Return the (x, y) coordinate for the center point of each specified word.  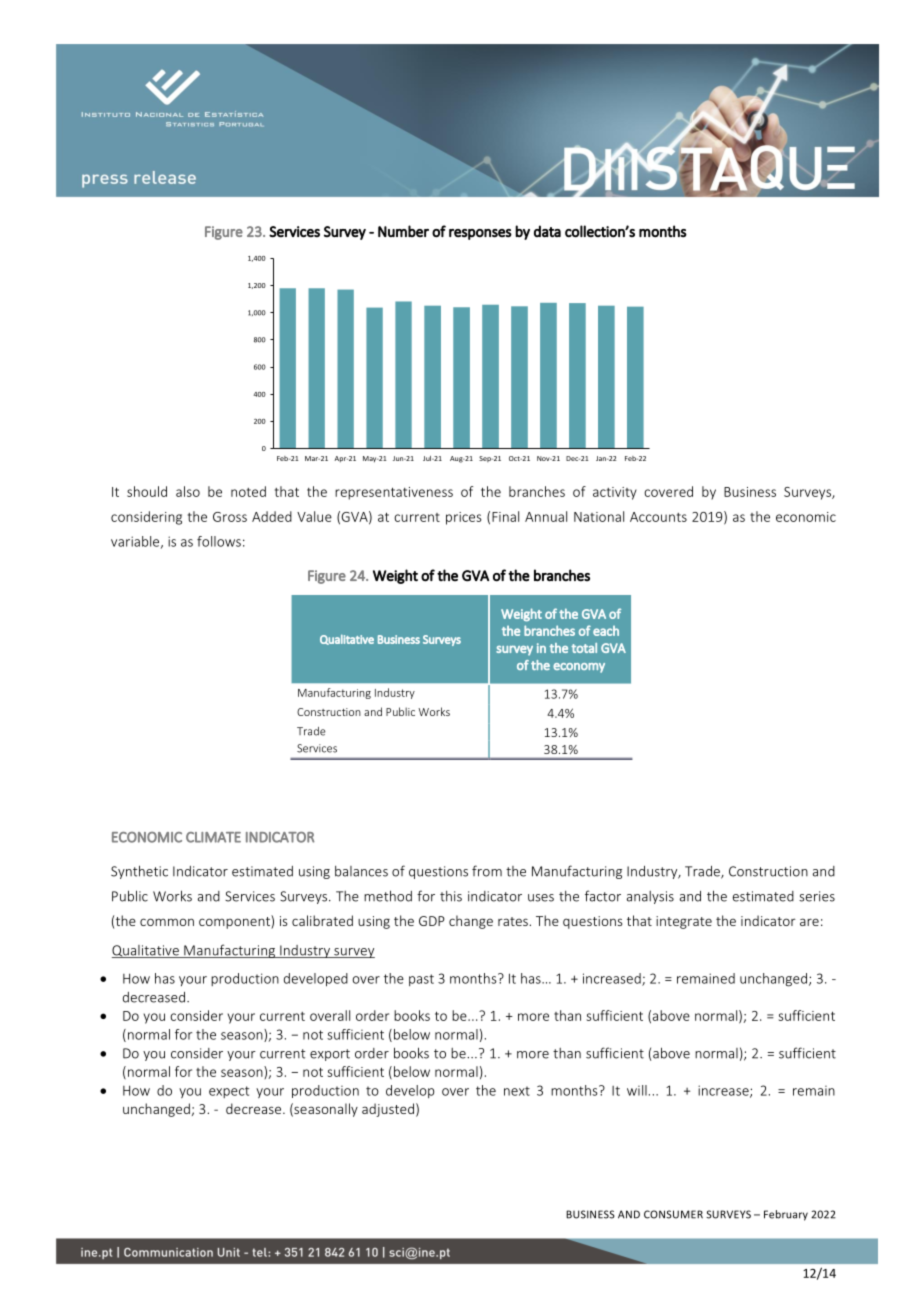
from (487, 871)
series (817, 896)
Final (505, 516)
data (547, 231)
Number (403, 231)
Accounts (658, 517)
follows (219, 541)
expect (229, 1092)
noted (248, 491)
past (421, 980)
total (584, 648)
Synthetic (139, 872)
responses (480, 234)
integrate (684, 922)
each (606, 631)
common (167, 922)
